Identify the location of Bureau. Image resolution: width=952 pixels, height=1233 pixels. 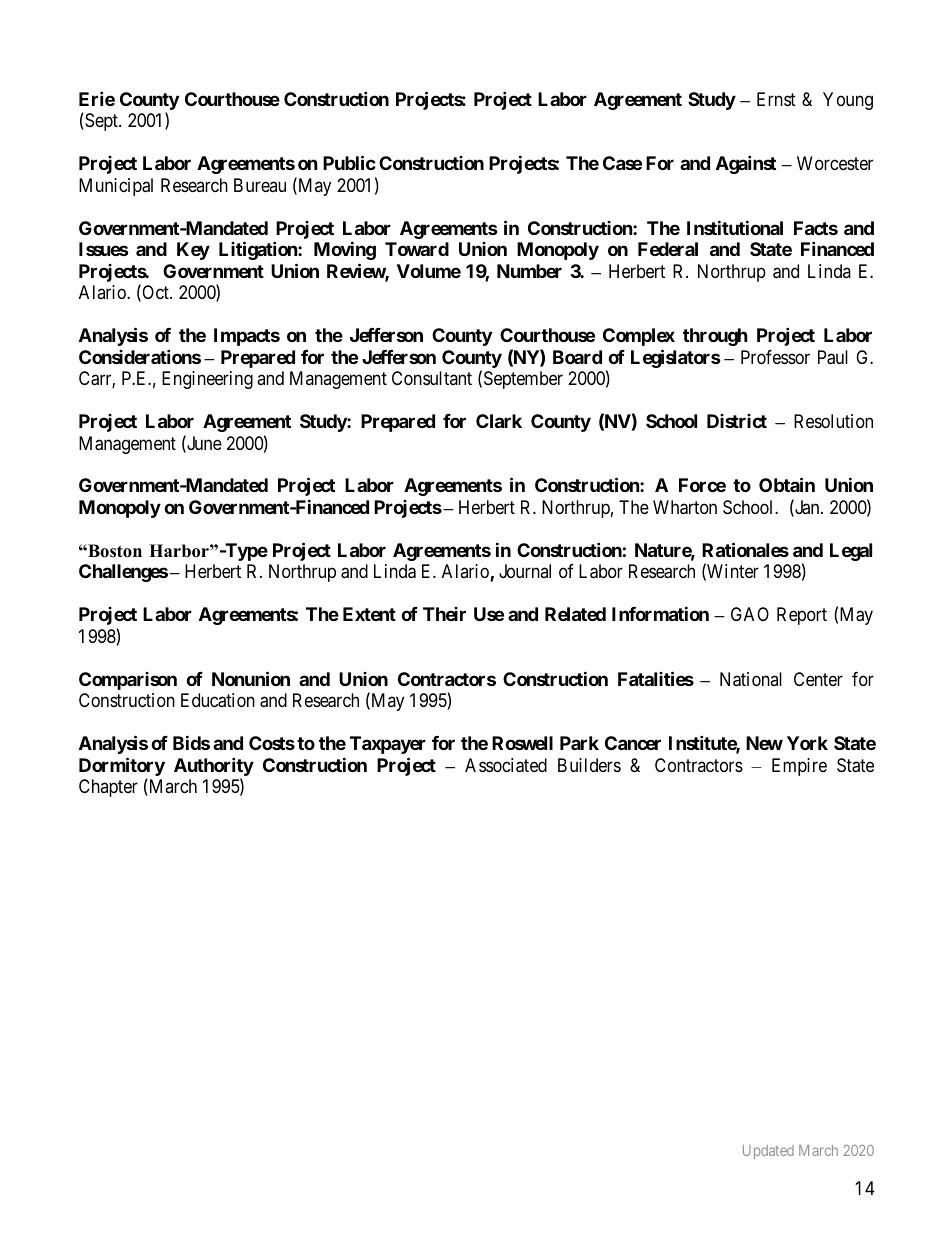
(260, 185).
